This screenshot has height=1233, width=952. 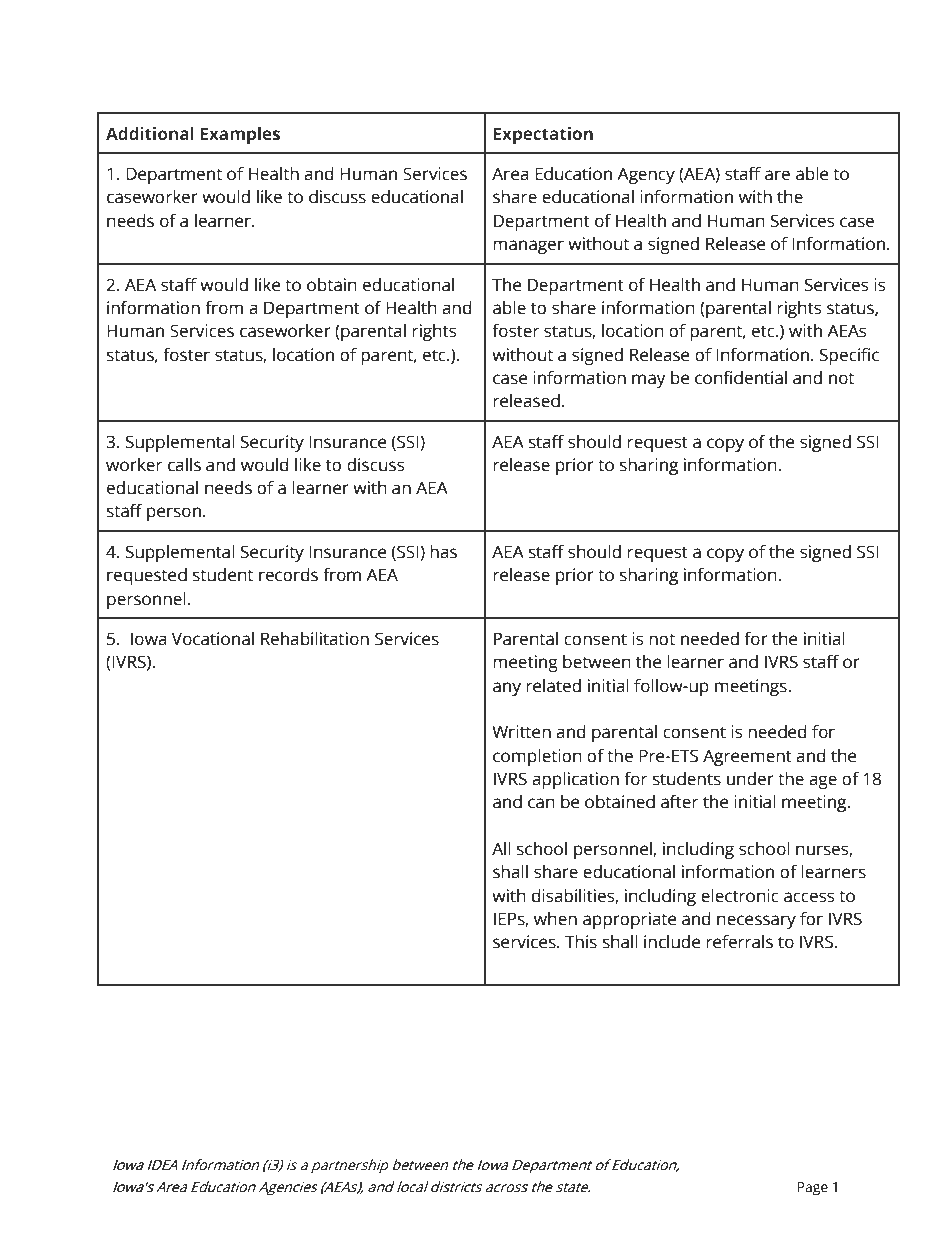 What do you see at coordinates (543, 135) in the screenshot?
I see `Expectation` at bounding box center [543, 135].
